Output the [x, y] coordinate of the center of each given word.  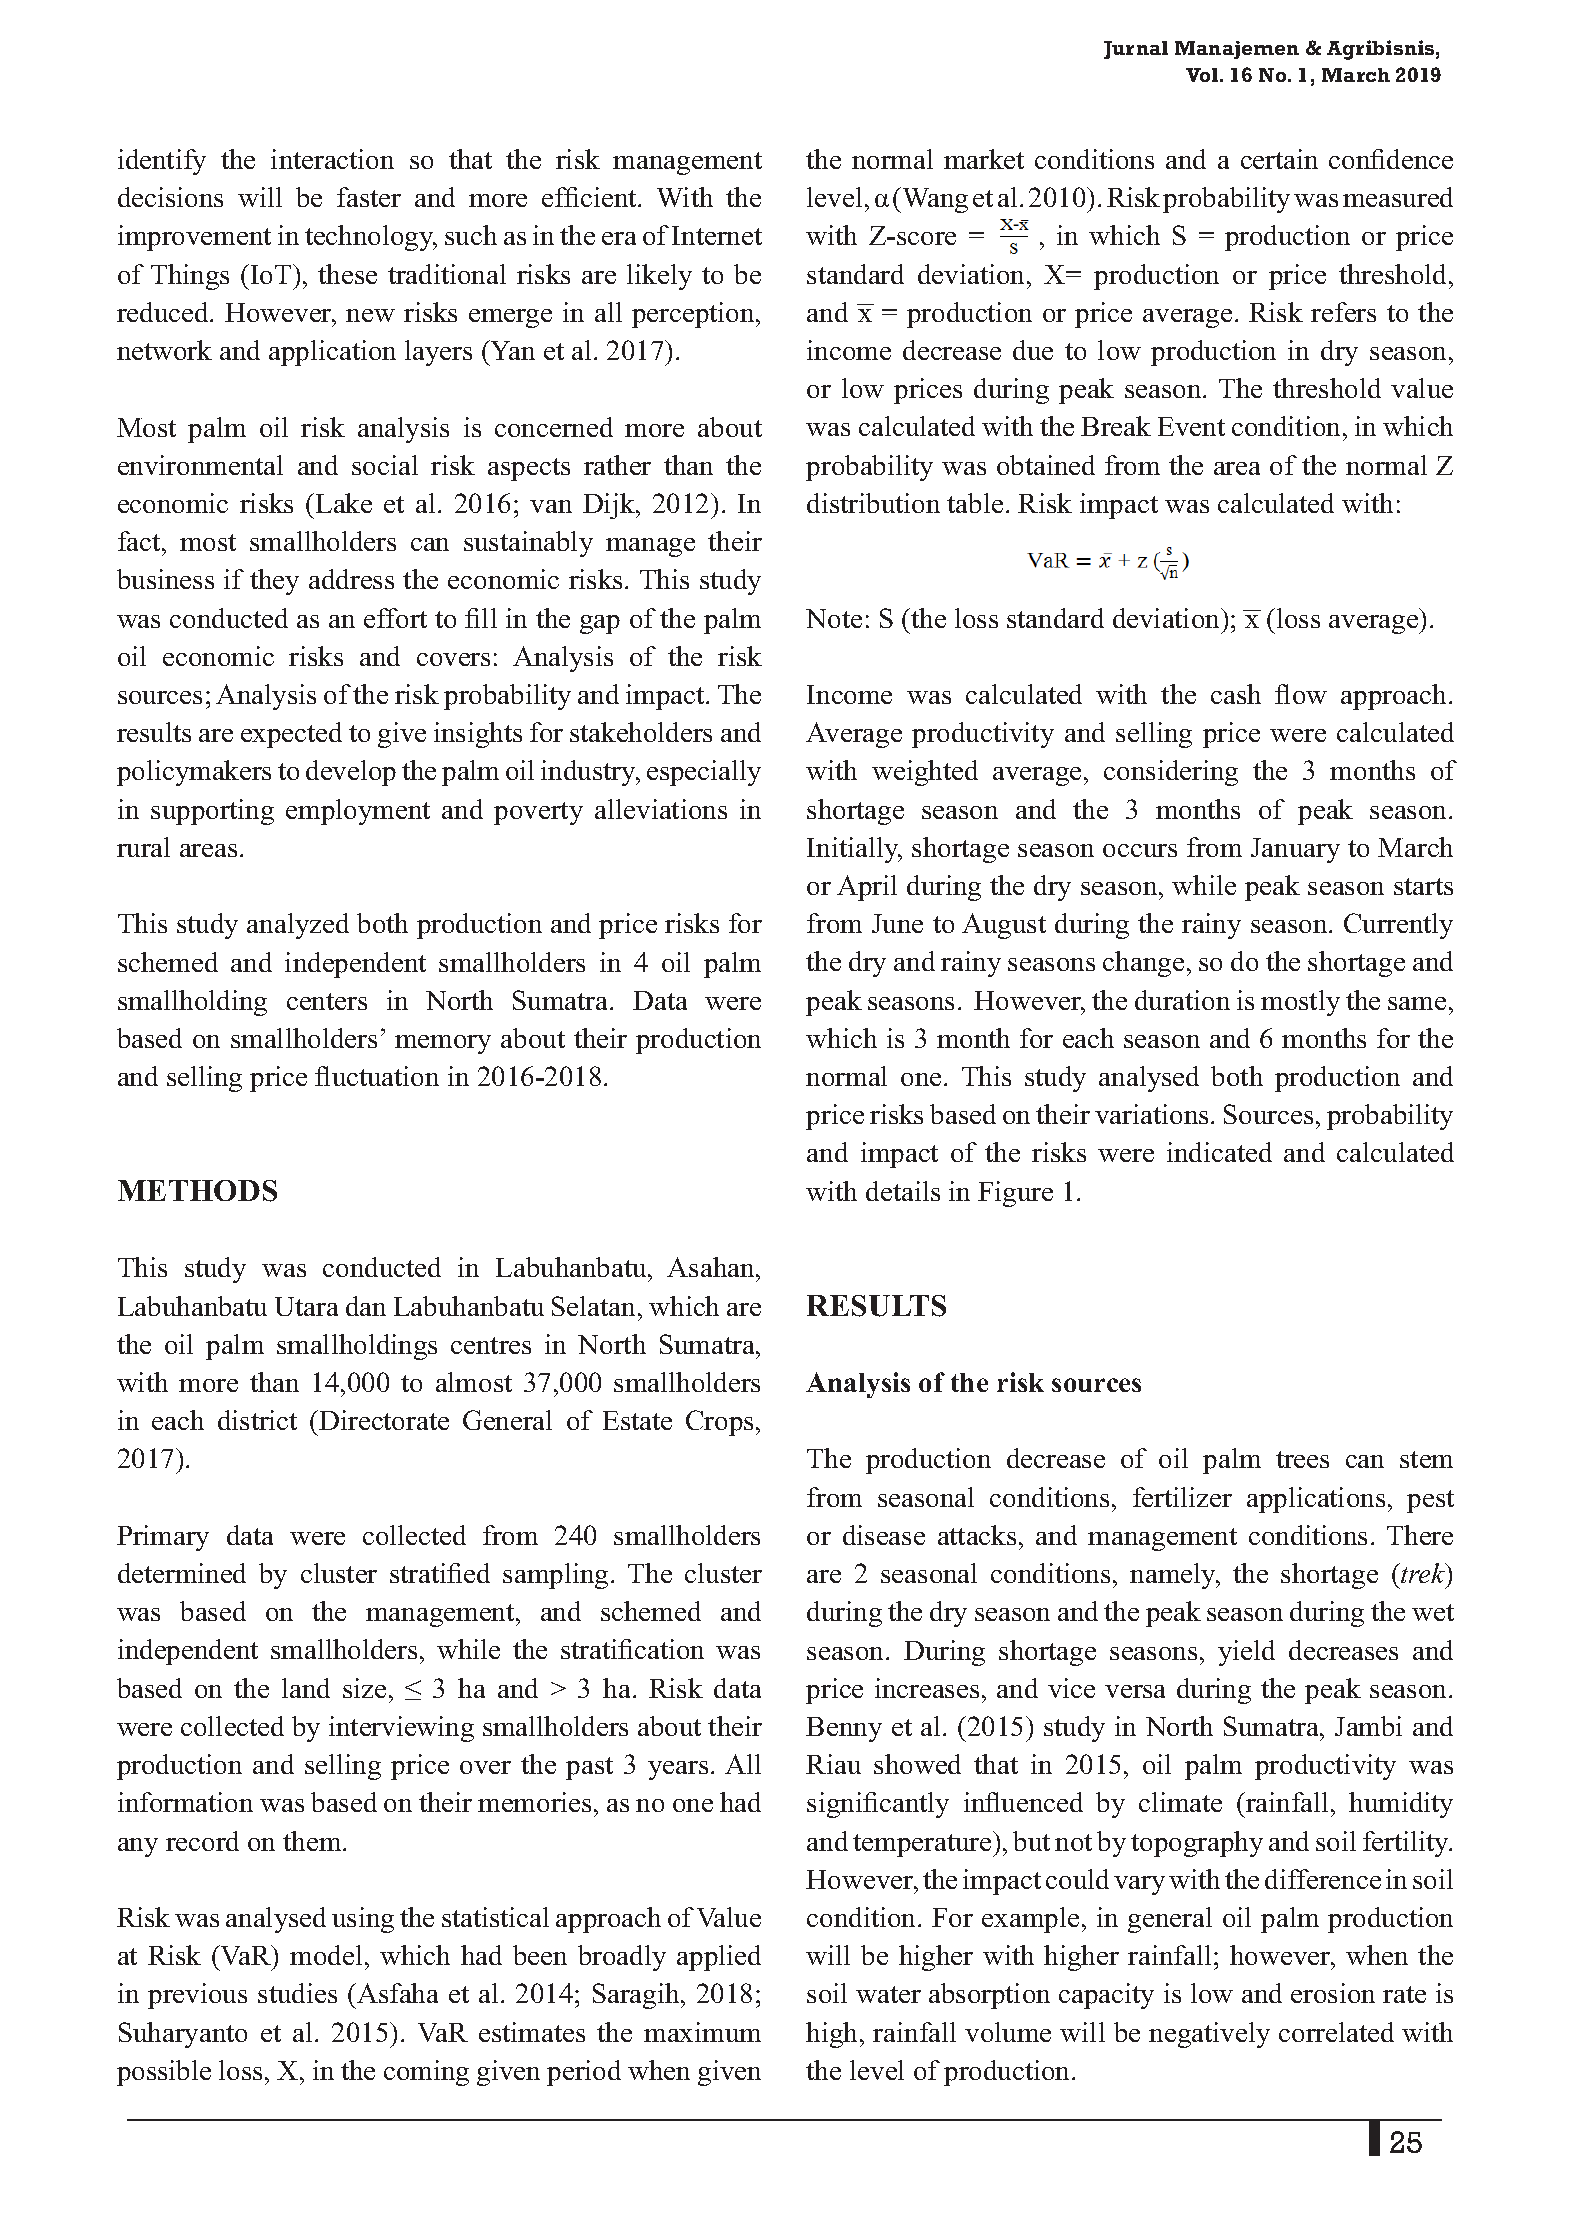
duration [1182, 1000]
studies [297, 1993]
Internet [717, 235]
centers [327, 1001]
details [903, 1191]
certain [1279, 159]
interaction [332, 159]
